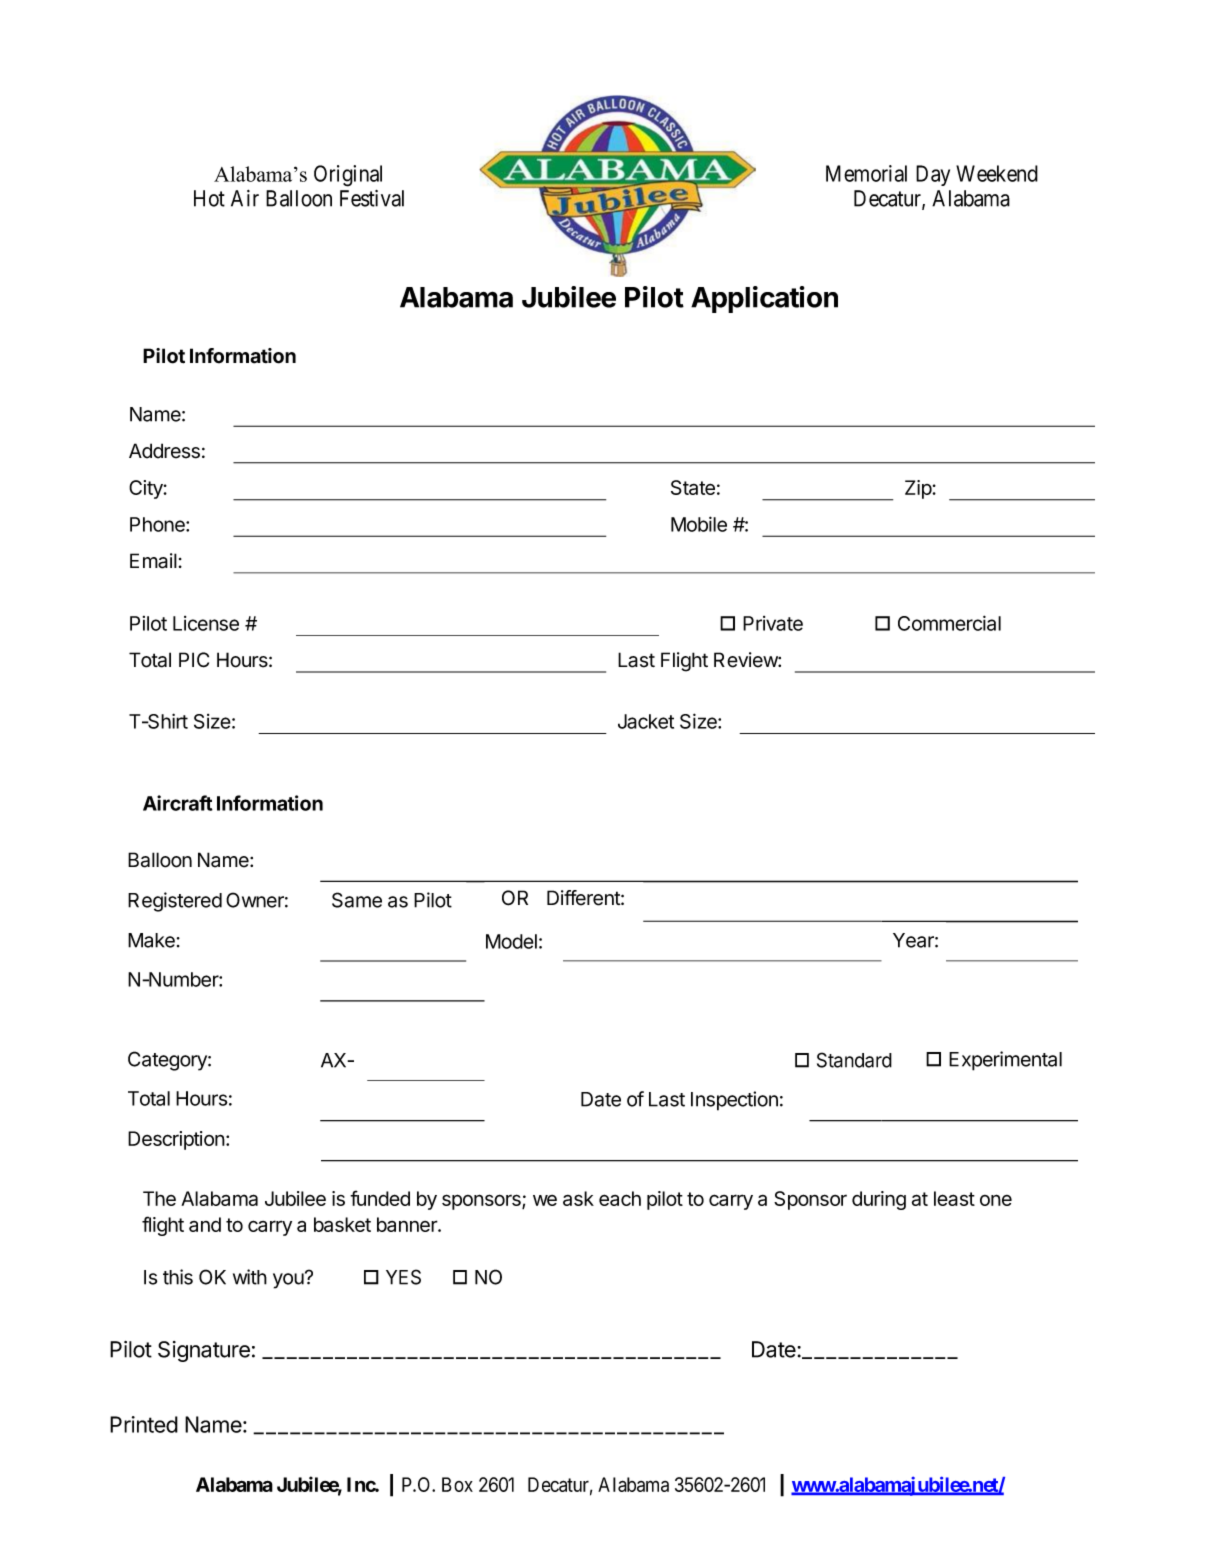  I want to click on Make, so click(151, 940).
